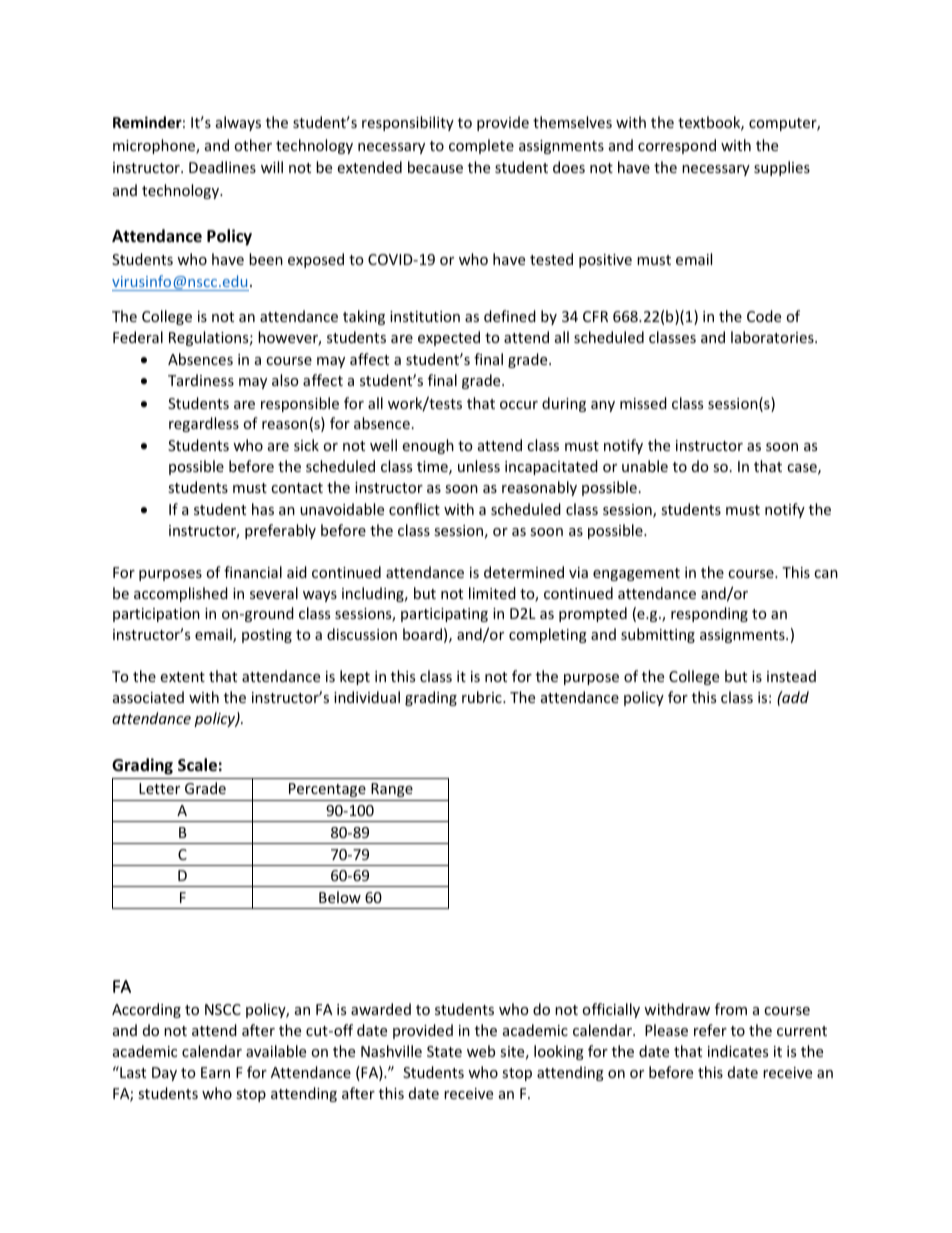 This image has width=952, height=1233. What do you see at coordinates (222, 167) in the image?
I see `Deadlines` at bounding box center [222, 167].
